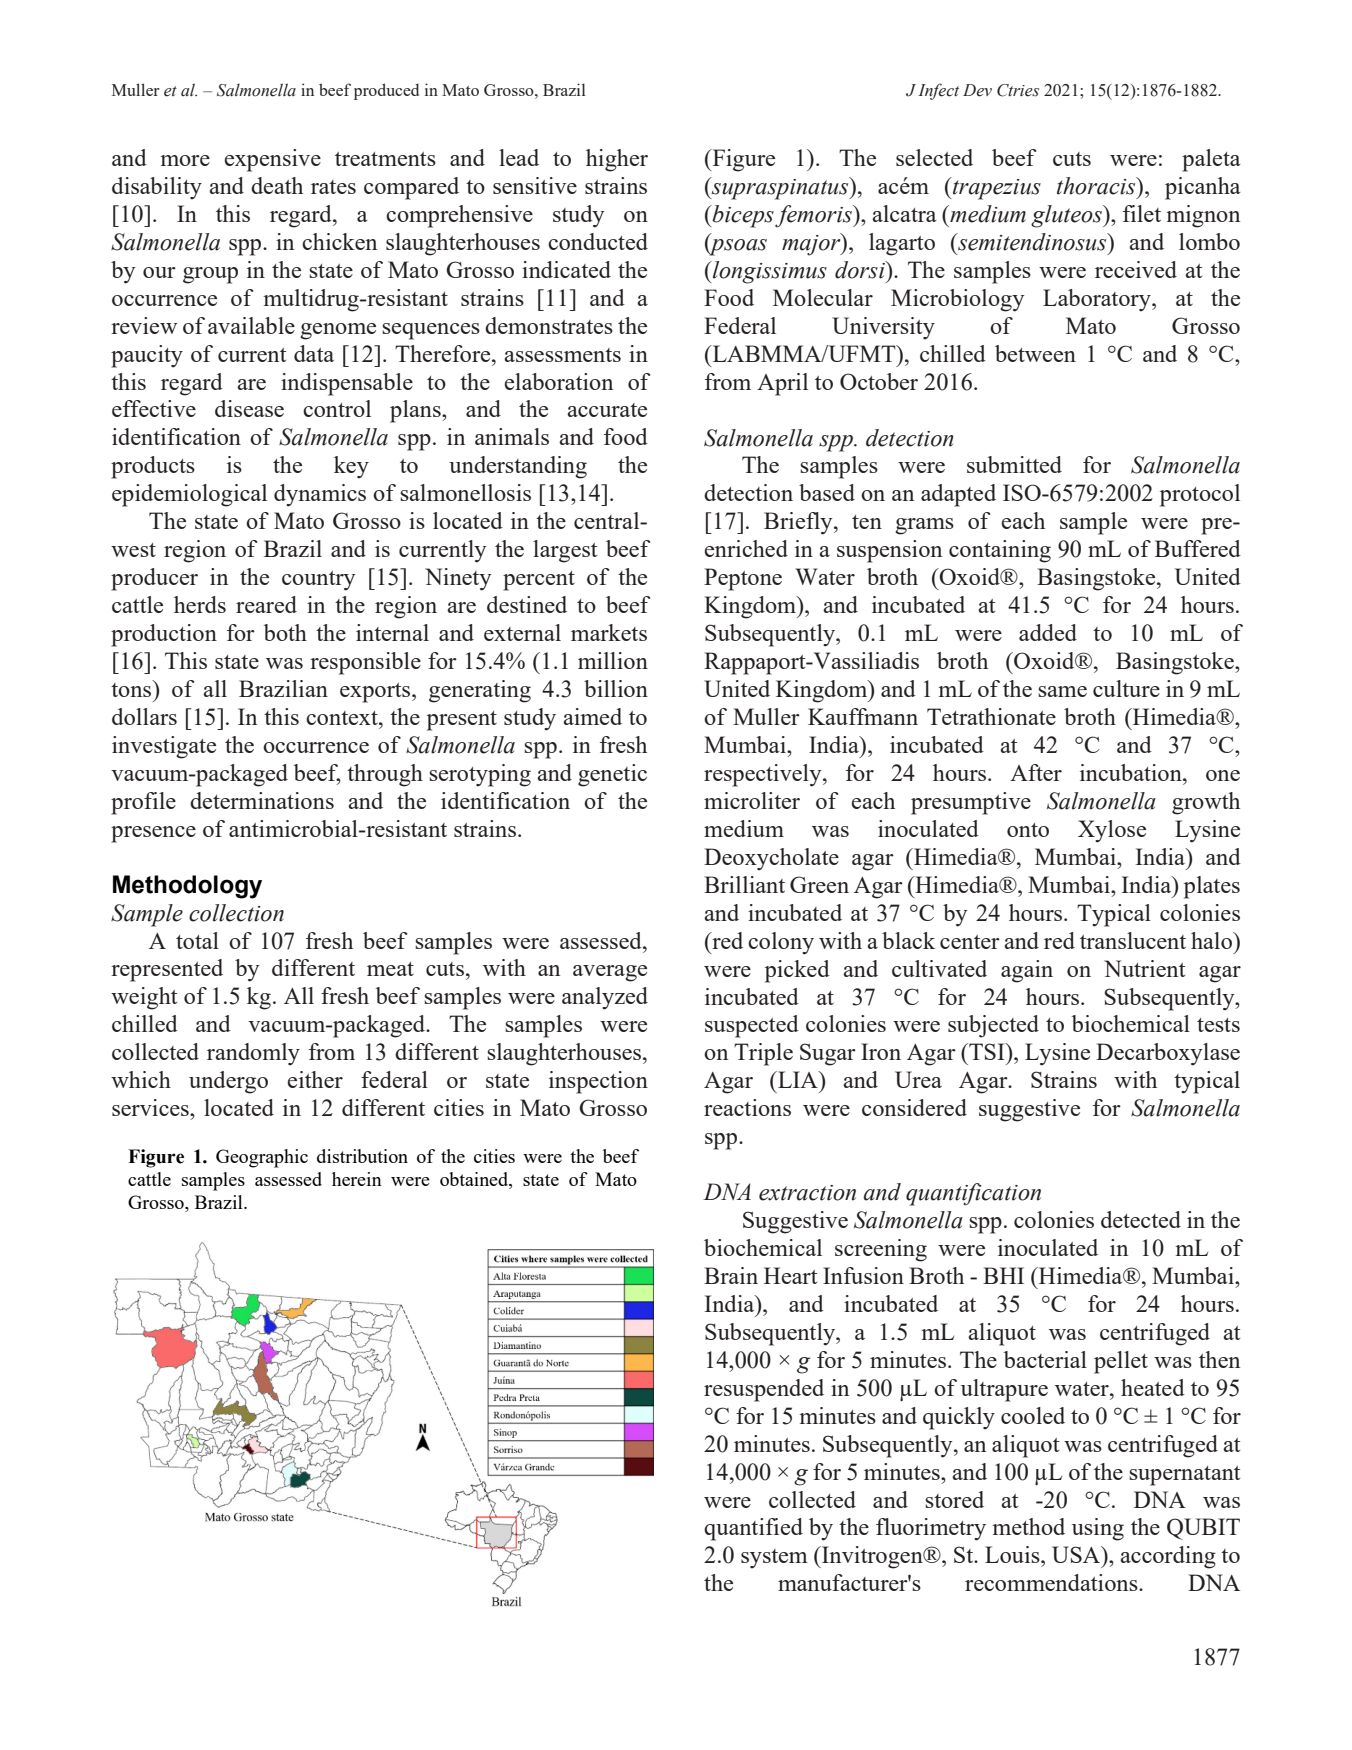 Image resolution: width=1352 pixels, height=1750 pixels. What do you see at coordinates (320, 495) in the page?
I see `dynamics` at bounding box center [320, 495].
